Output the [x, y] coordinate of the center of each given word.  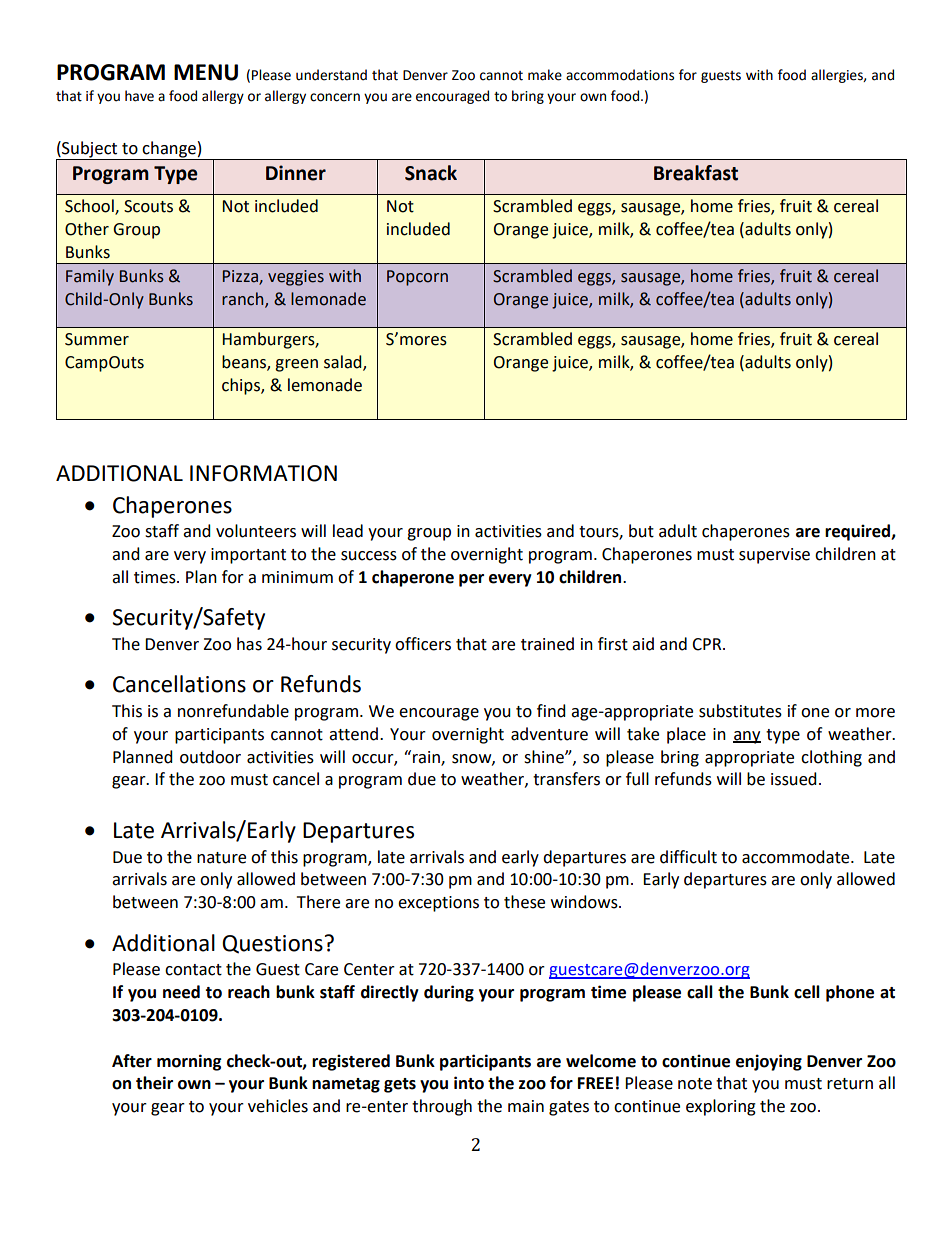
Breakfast [696, 173]
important [248, 556]
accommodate [797, 857]
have [139, 96]
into [469, 1083]
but [641, 531]
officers [423, 644]
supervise [774, 556]
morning [189, 1062]
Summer [97, 339]
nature [221, 858]
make [545, 75]
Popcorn [417, 278]
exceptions [438, 904]
